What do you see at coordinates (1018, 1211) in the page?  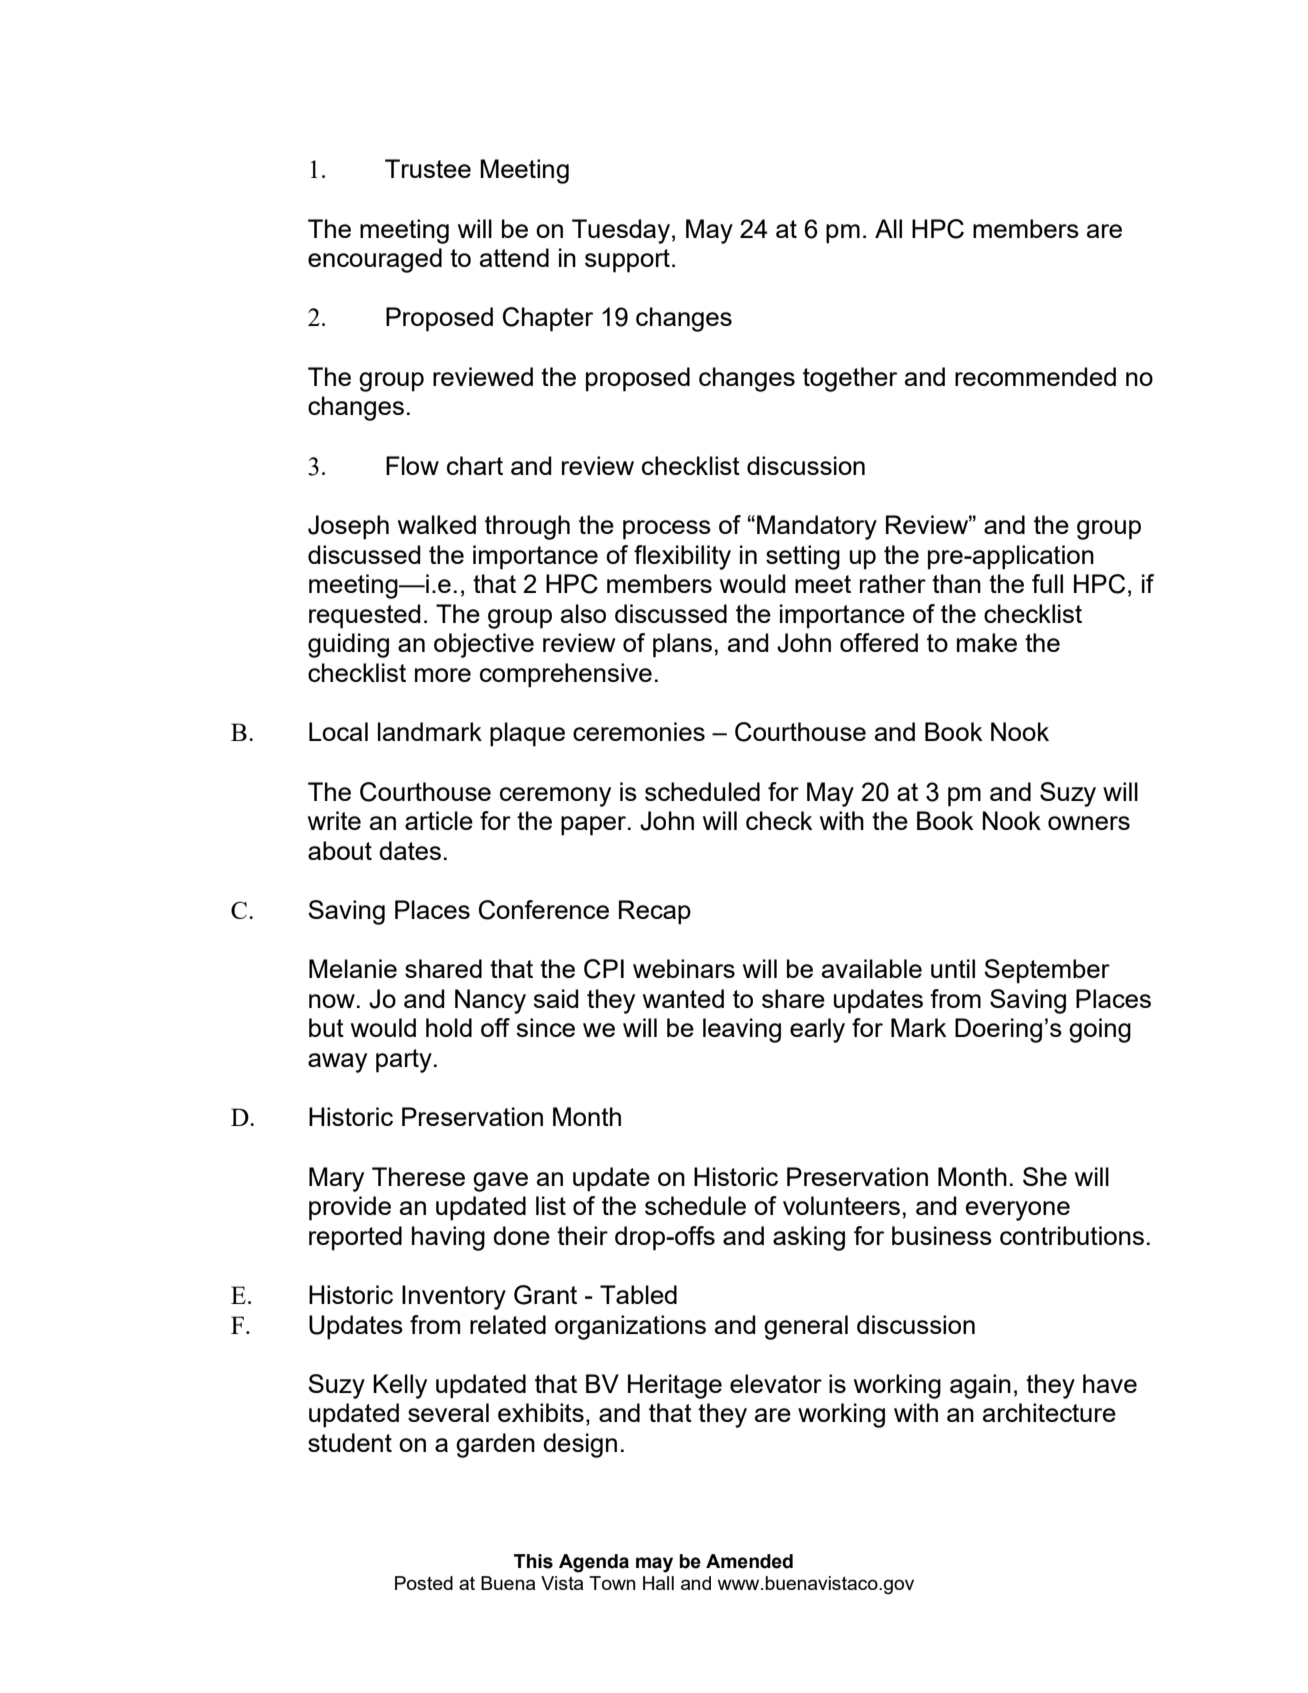 I see `everyone` at bounding box center [1018, 1211].
